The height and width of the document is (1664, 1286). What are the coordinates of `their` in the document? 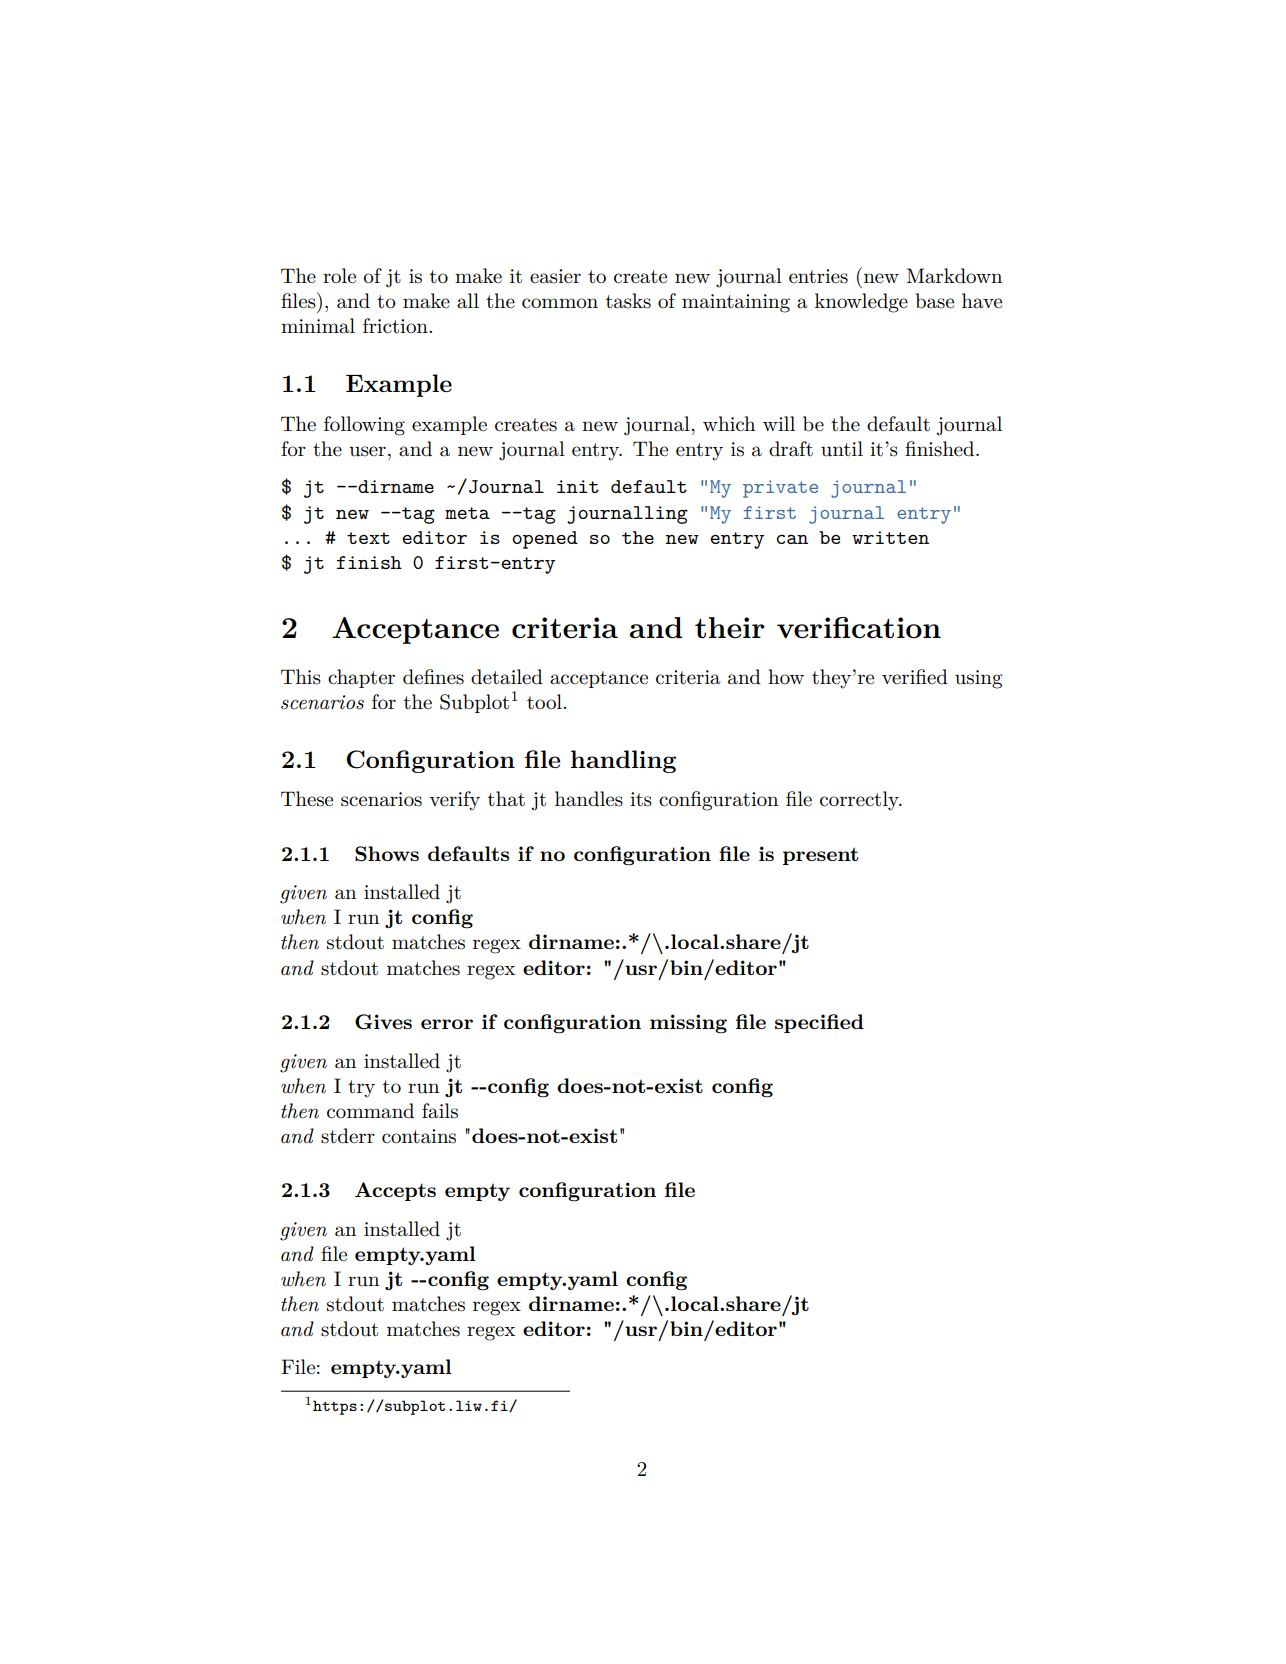 It's located at (730, 627).
